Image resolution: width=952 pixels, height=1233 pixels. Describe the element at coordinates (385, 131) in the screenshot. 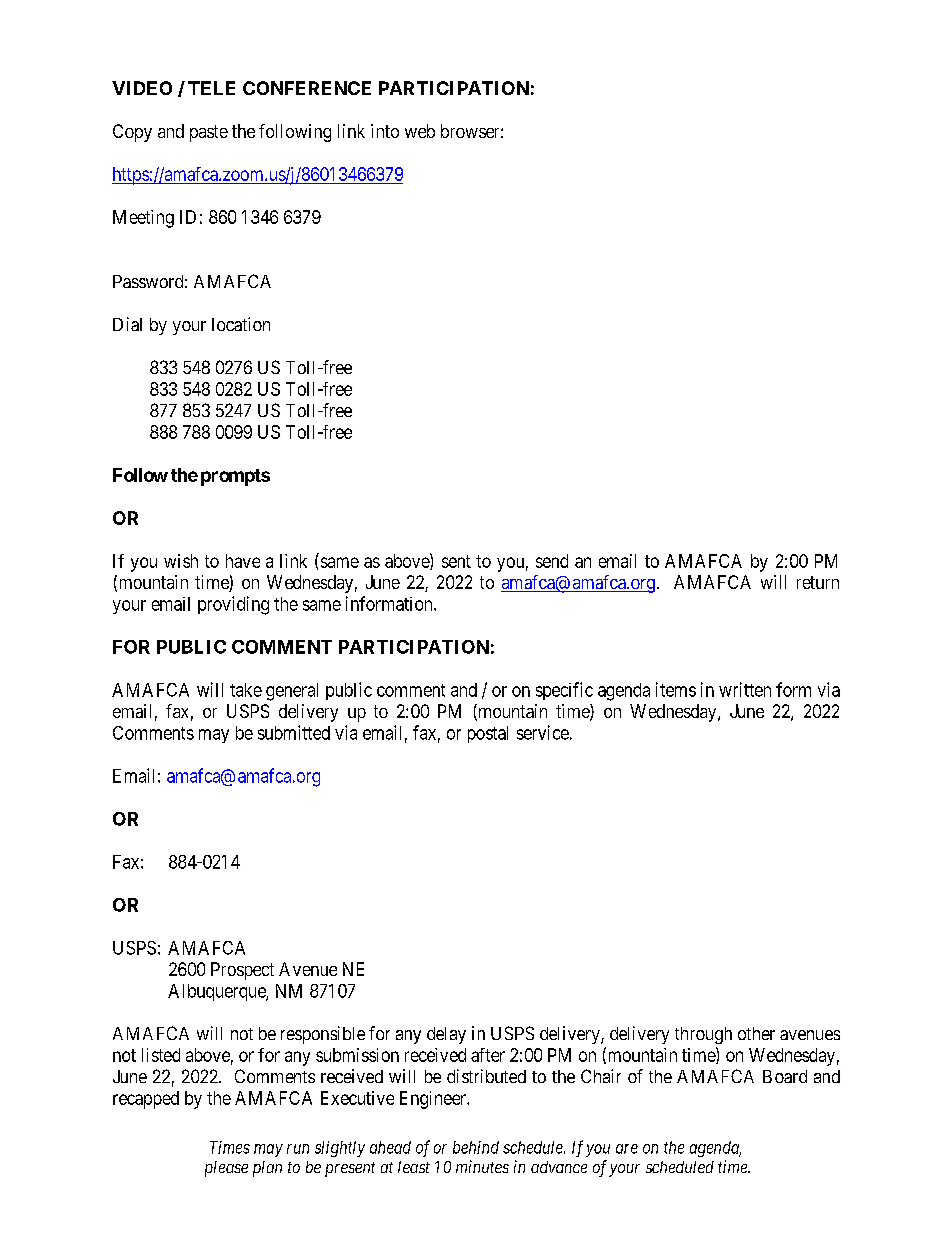

I see `into` at that location.
